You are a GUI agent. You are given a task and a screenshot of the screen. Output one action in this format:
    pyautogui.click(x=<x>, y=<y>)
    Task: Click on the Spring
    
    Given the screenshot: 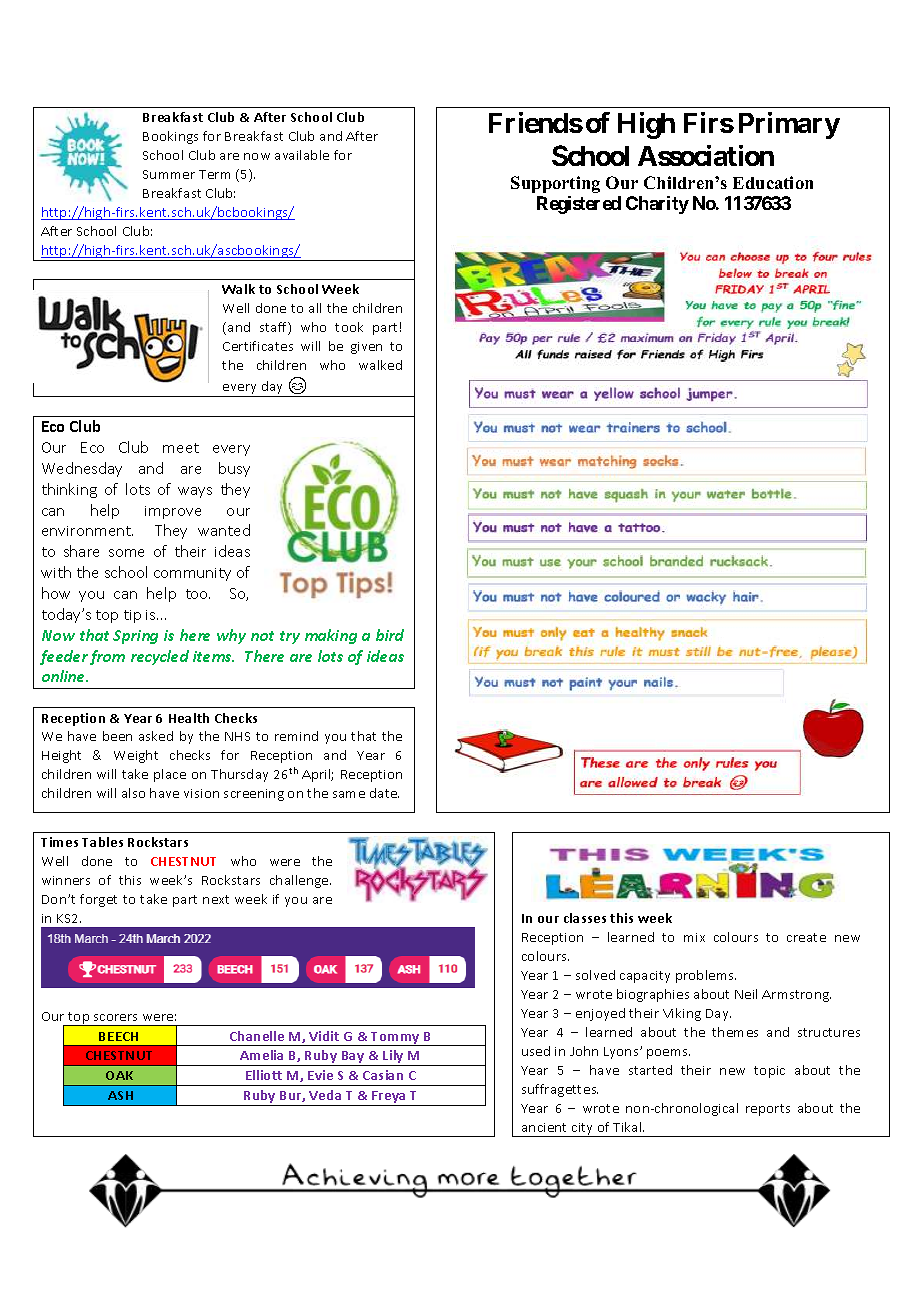 What is the action you would take?
    pyautogui.click(x=135, y=637)
